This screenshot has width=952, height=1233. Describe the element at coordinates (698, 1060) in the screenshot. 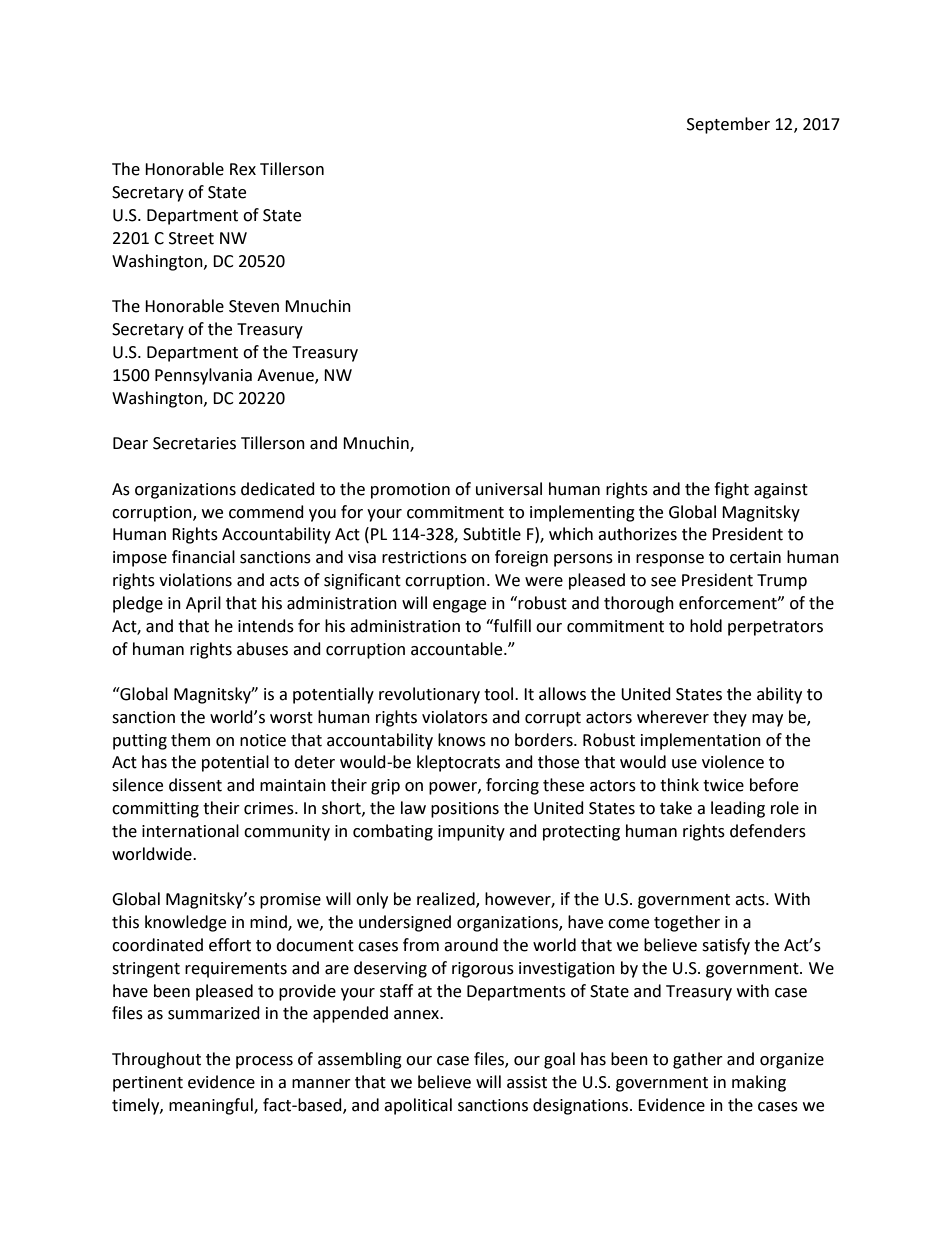

I see `gather` at that location.
